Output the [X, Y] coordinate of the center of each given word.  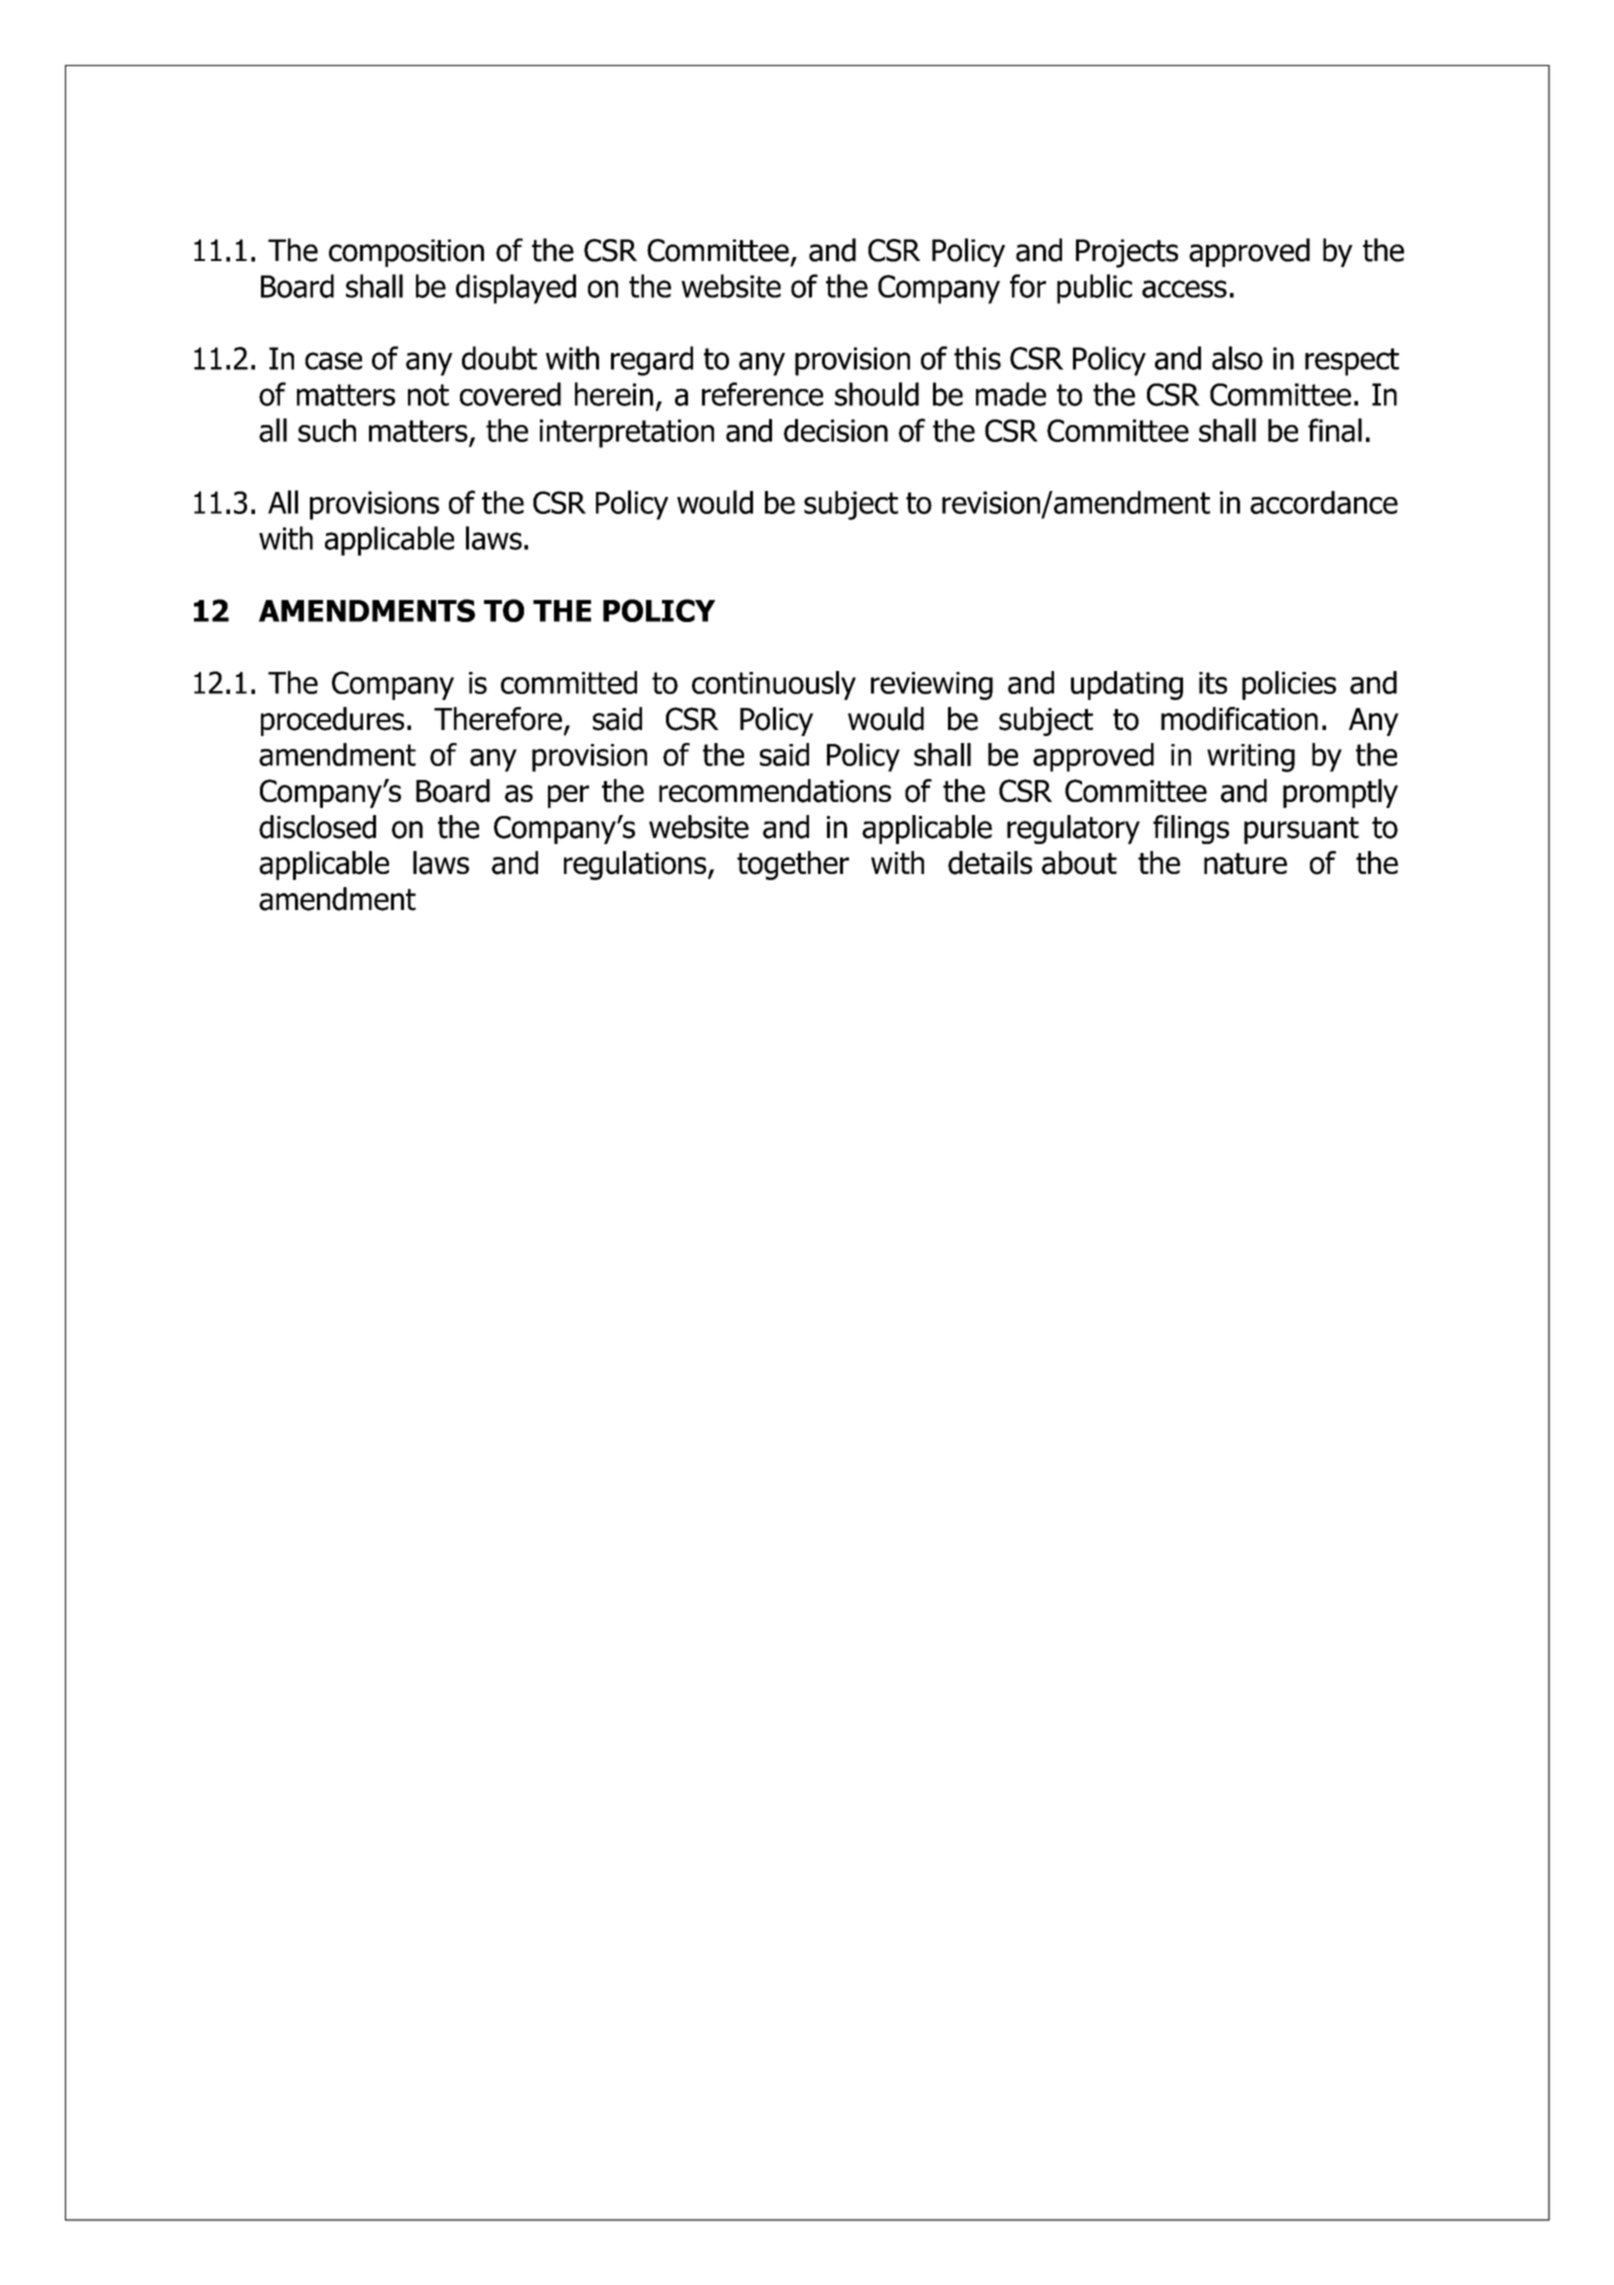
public [1094, 289]
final [1335, 430]
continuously [774, 685]
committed [569, 682]
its [1213, 683]
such [327, 430]
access [1184, 289]
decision [836, 430]
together [793, 865]
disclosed [317, 827]
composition [406, 253]
